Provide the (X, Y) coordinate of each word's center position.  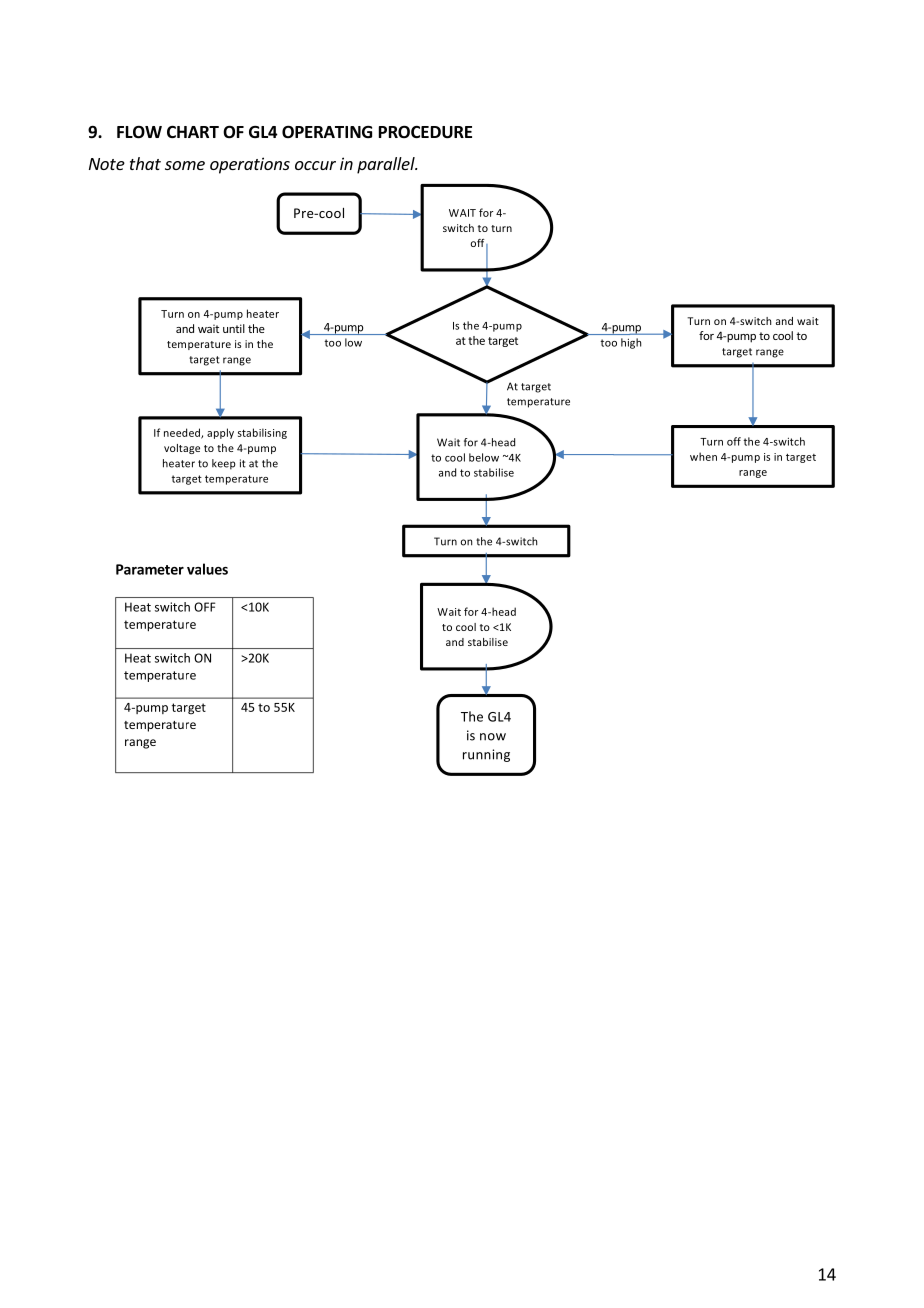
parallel (387, 165)
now (493, 737)
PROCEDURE (425, 132)
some (185, 165)
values (207, 569)
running (486, 755)
